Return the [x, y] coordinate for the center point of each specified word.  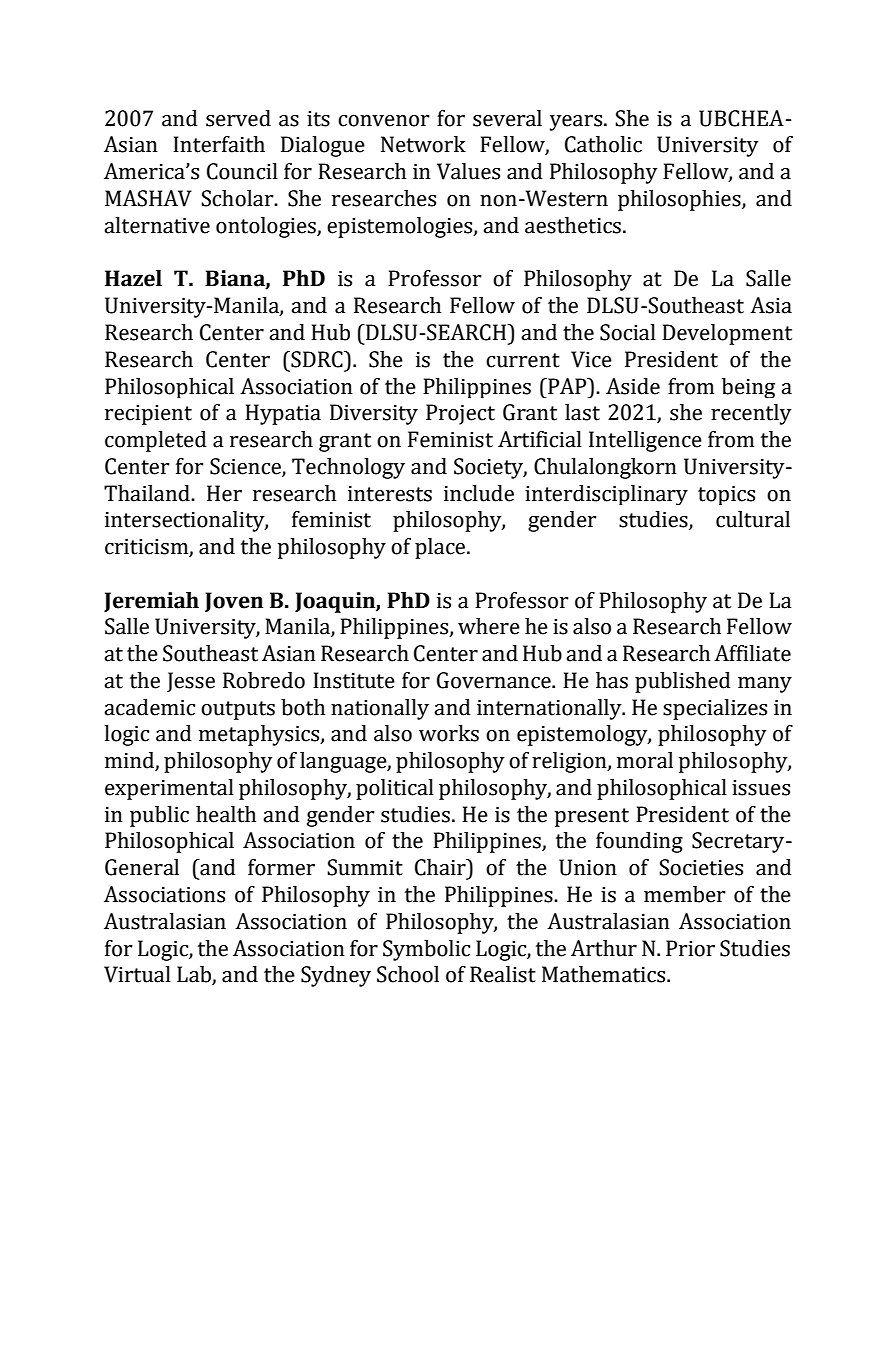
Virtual [137, 974]
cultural [753, 519]
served [238, 118]
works [449, 733]
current [523, 360]
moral [645, 760]
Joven [234, 602]
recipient [148, 415]
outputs [238, 710]
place [441, 548]
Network [423, 144]
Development [727, 334]
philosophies [680, 200]
